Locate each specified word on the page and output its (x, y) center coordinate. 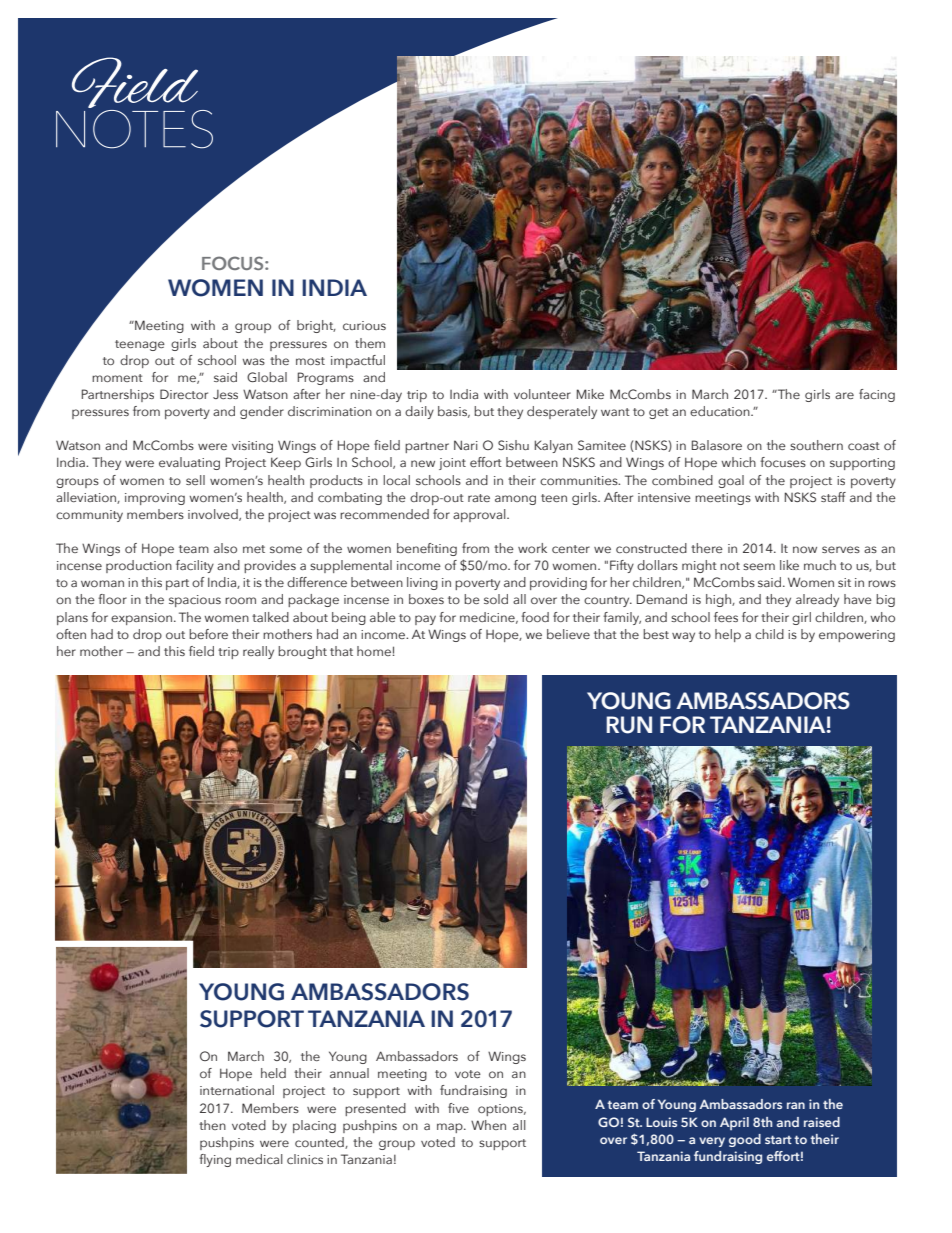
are (844, 395)
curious (364, 325)
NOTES (134, 128)
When (488, 1125)
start (778, 1139)
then (212, 1125)
